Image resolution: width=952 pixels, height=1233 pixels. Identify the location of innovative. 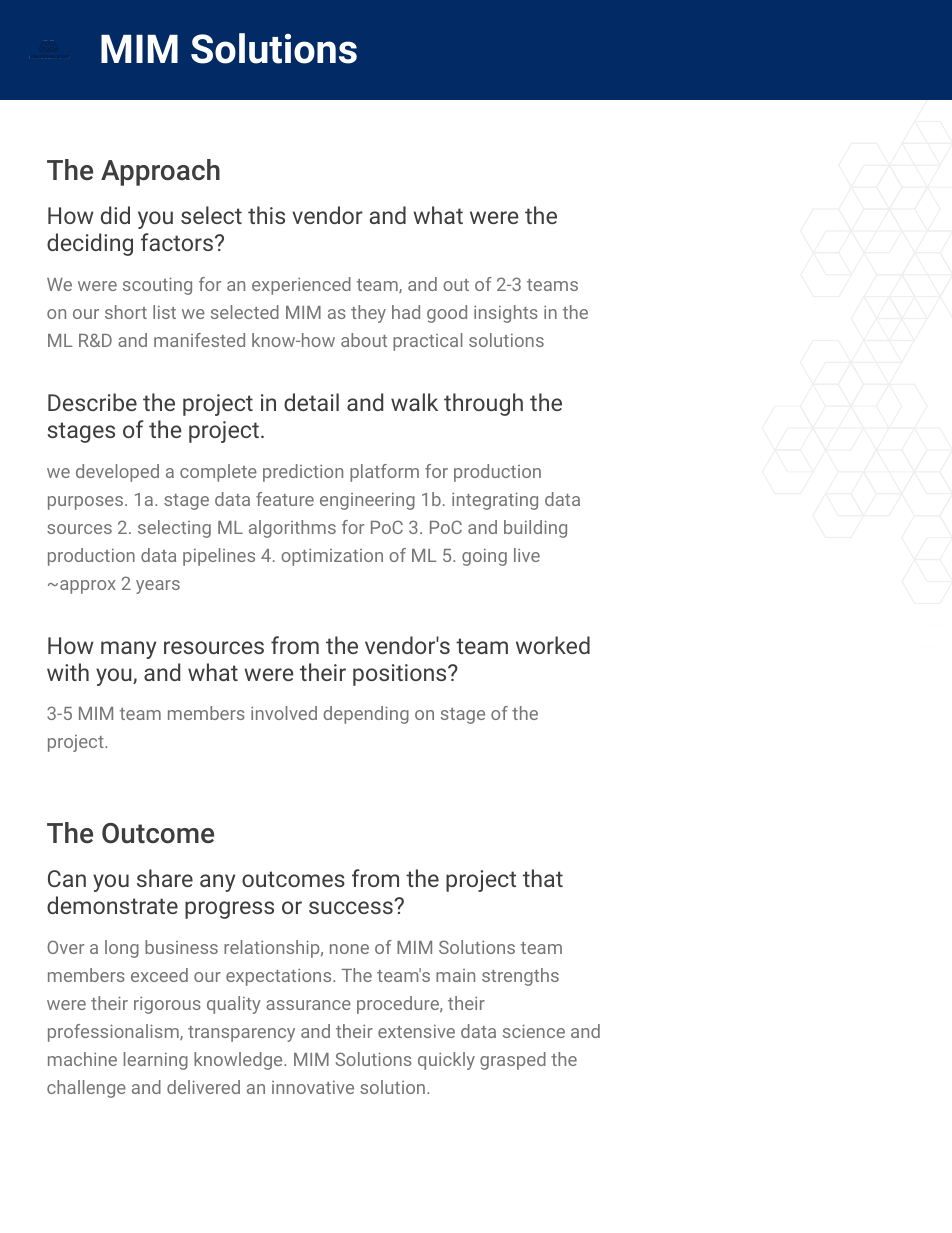
(313, 1087).
